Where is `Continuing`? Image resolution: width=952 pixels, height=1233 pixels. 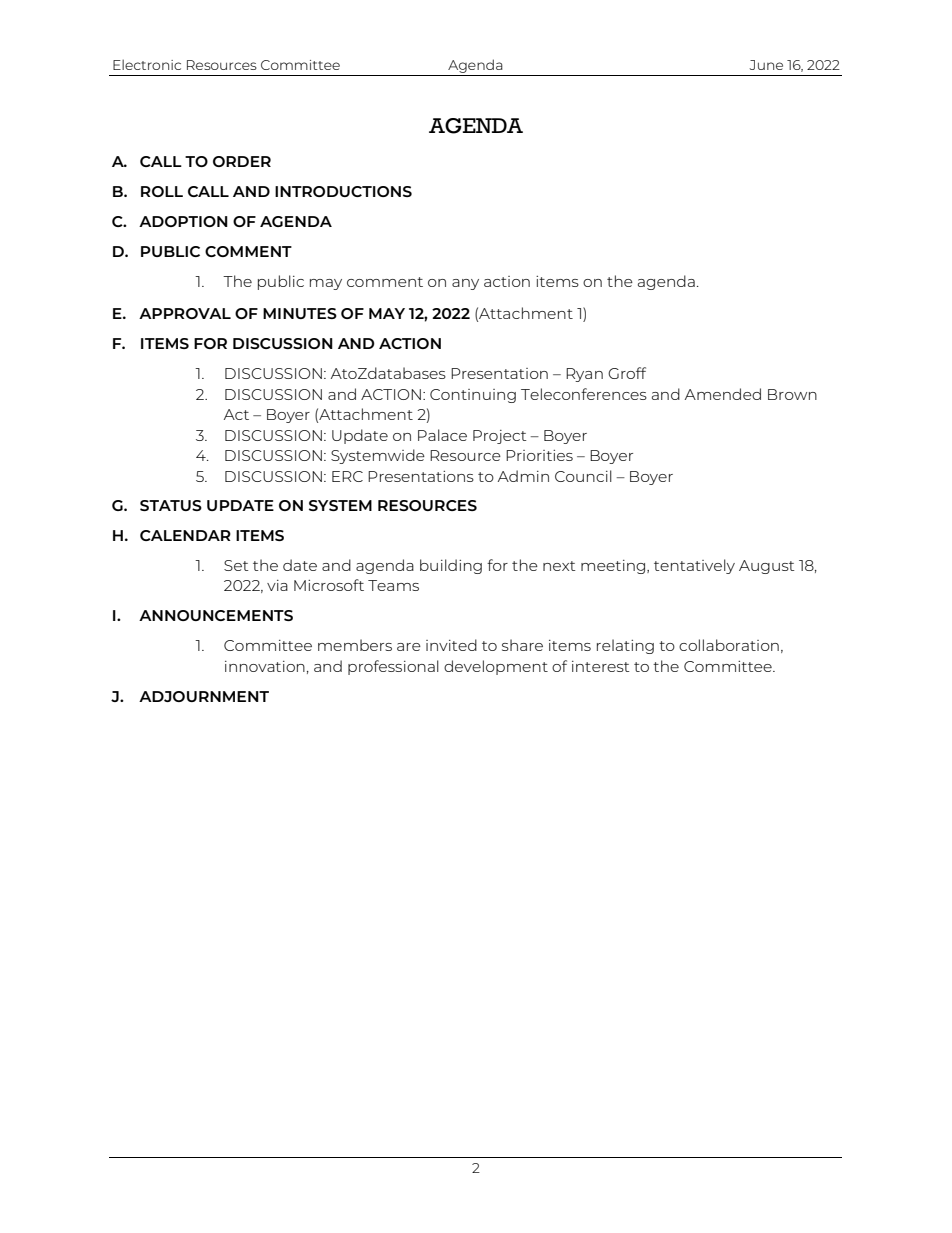 Continuing is located at coordinates (473, 396).
